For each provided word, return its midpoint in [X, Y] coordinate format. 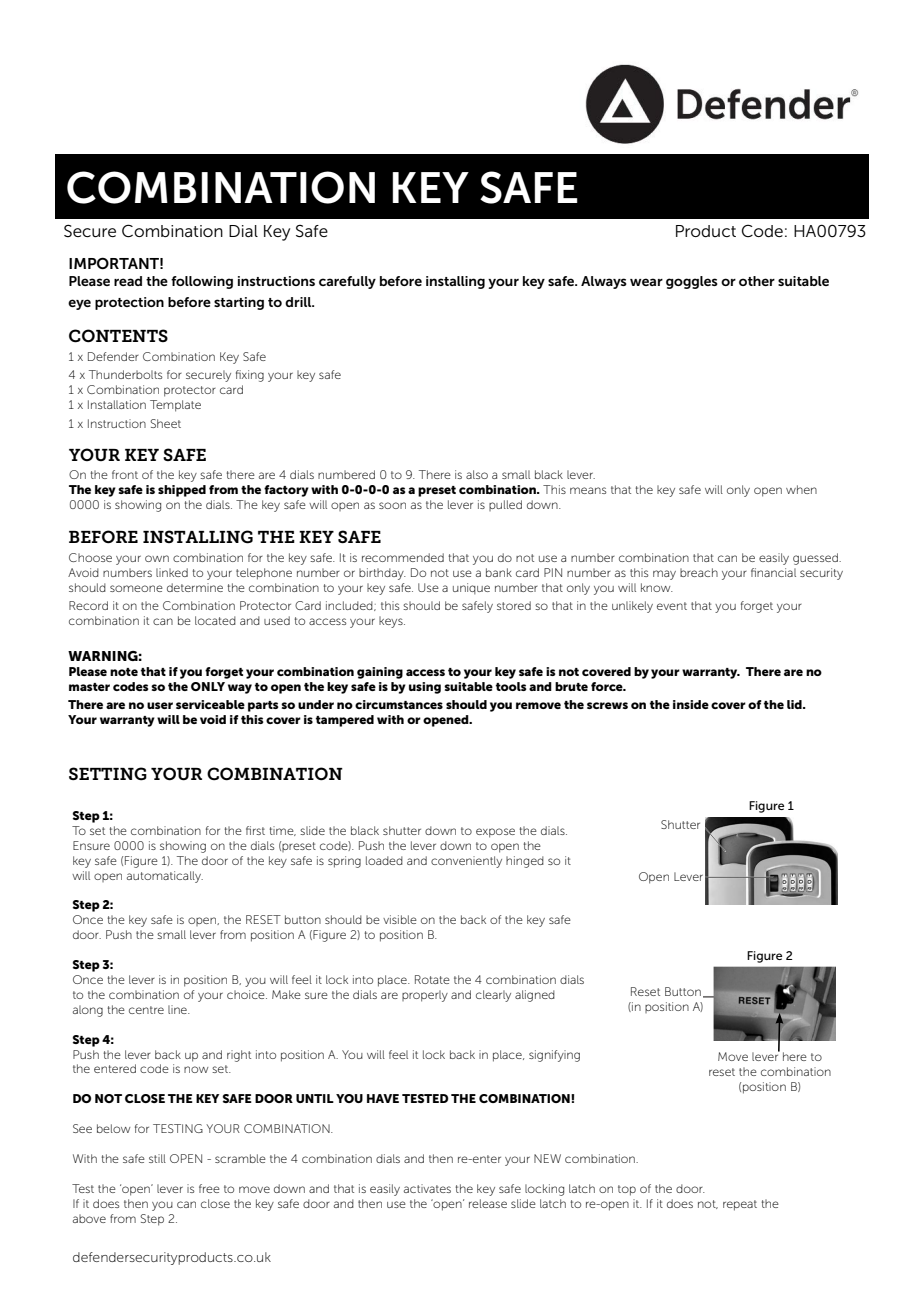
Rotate [432, 979]
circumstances [399, 704]
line [178, 1009]
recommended [403, 557]
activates [427, 1188]
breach [699, 572]
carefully [347, 282]
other [757, 281]
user [160, 705]
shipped [182, 491]
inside [691, 704]
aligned [535, 996]
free [209, 1188]
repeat [740, 1205]
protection [129, 303]
